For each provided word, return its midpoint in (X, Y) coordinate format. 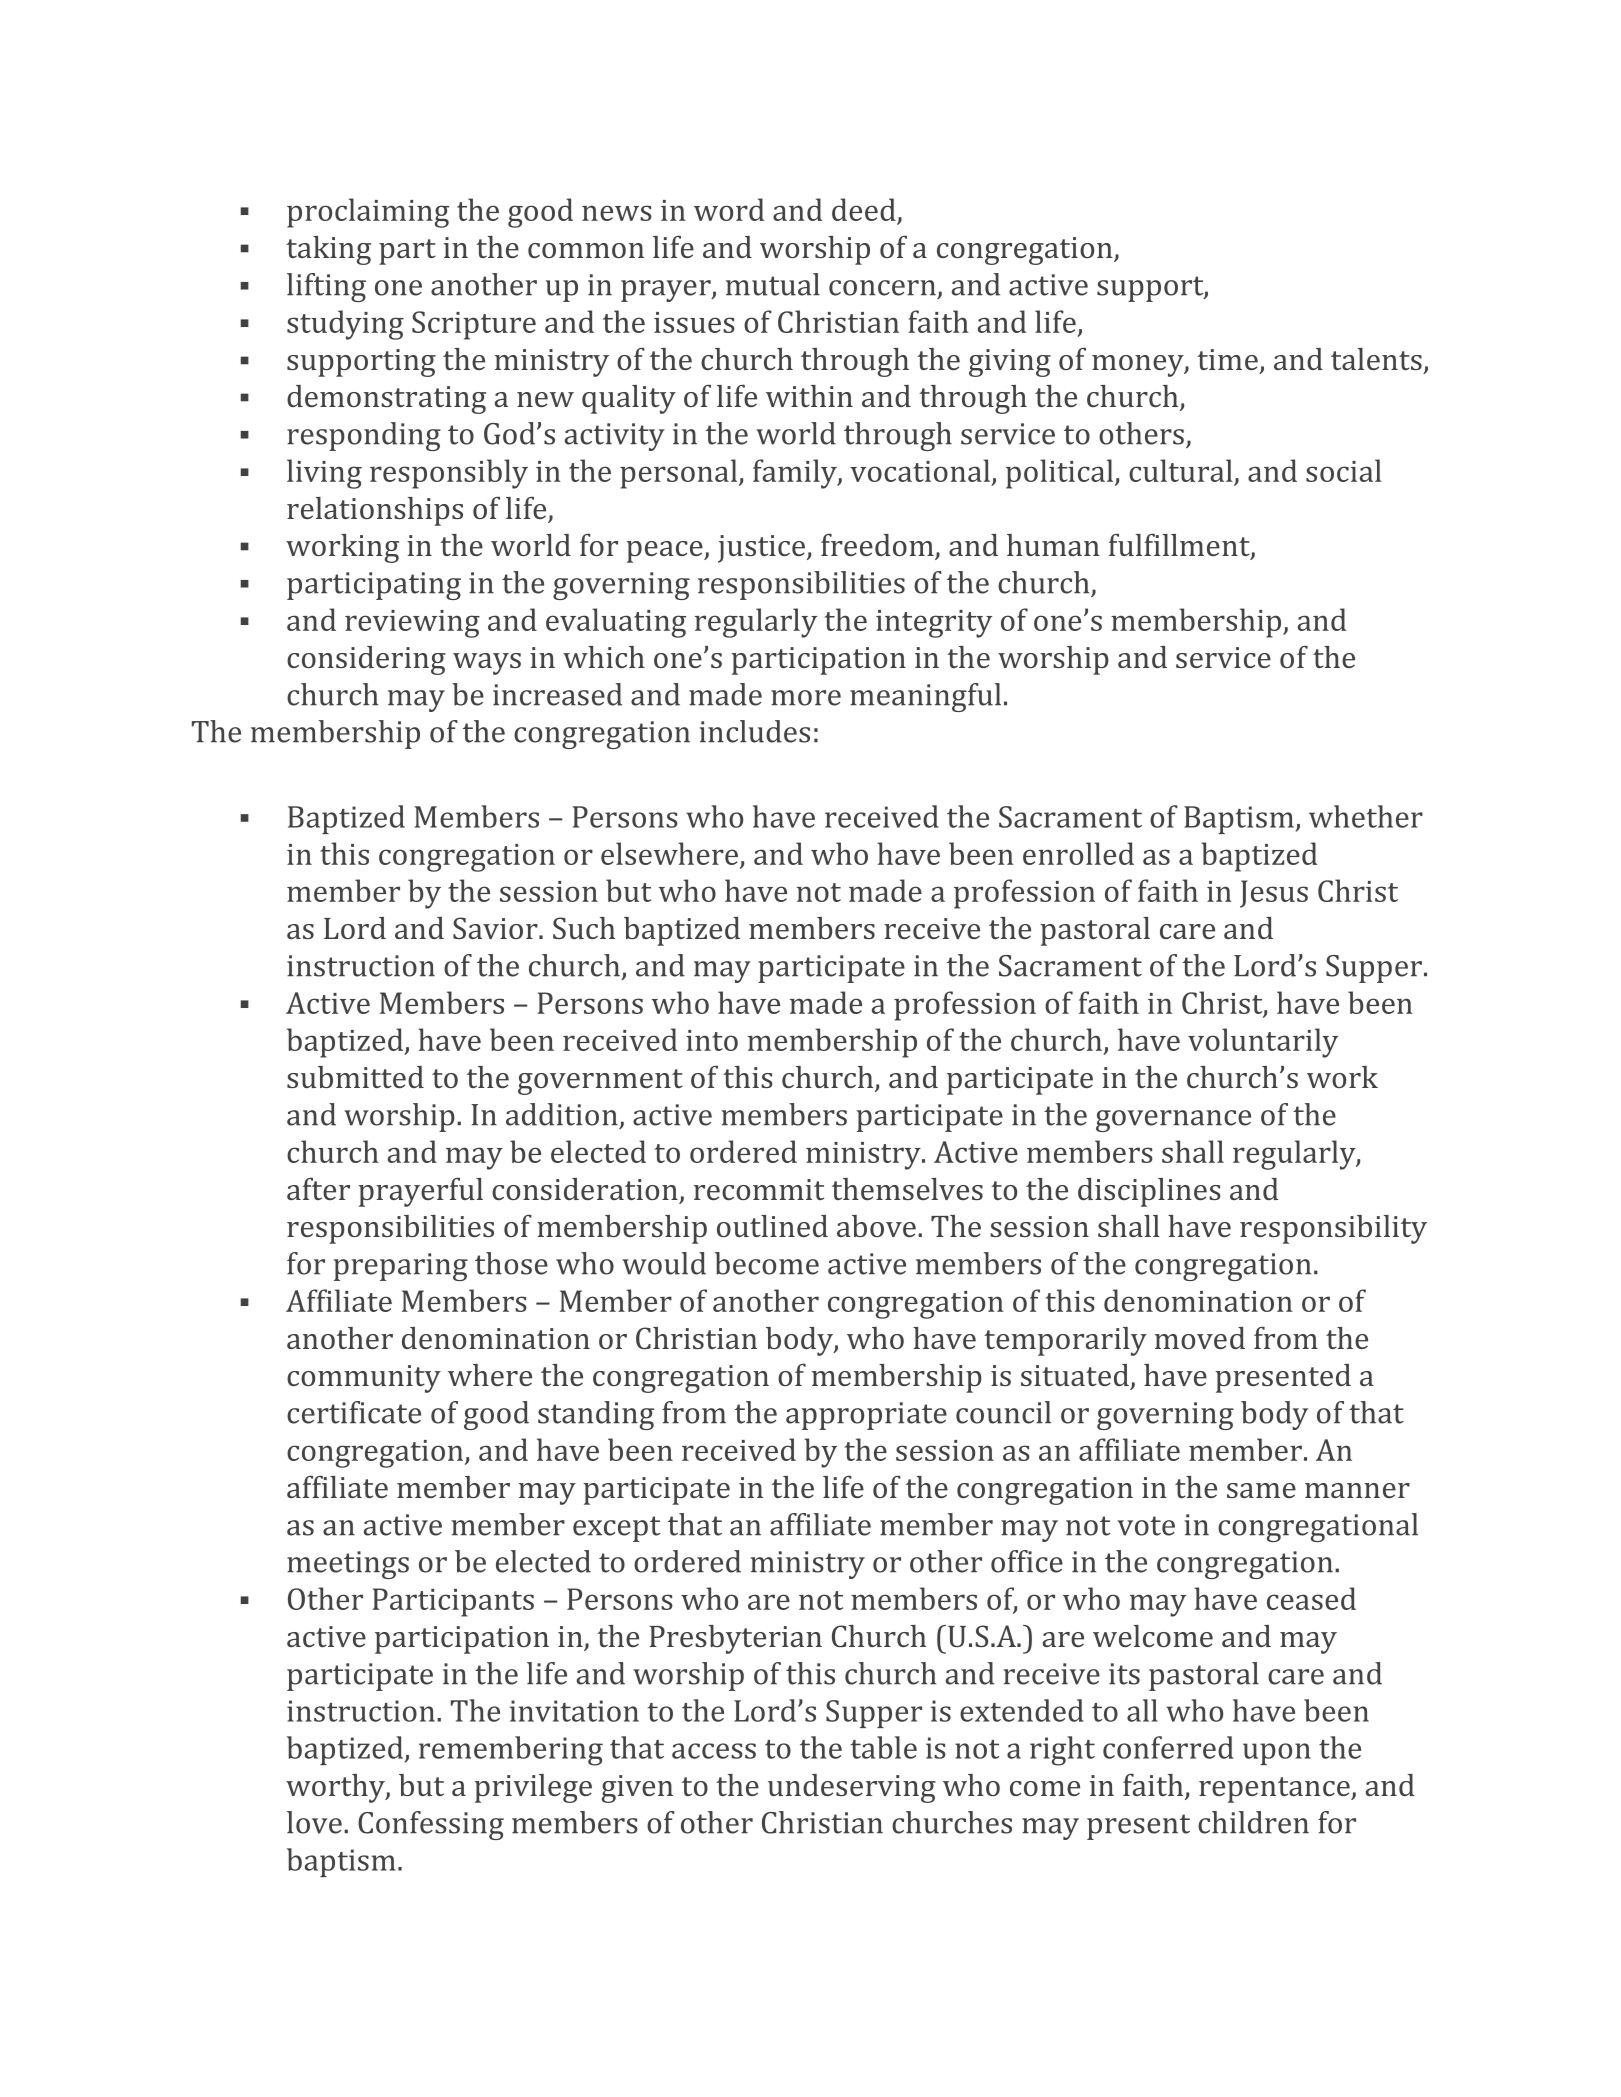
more (806, 698)
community (364, 1379)
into (712, 1040)
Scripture (474, 325)
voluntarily (1263, 1043)
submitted (355, 1077)
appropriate (866, 1416)
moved (1200, 1338)
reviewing (412, 624)
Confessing (431, 1825)
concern (882, 288)
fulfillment (1180, 546)
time (1227, 359)
